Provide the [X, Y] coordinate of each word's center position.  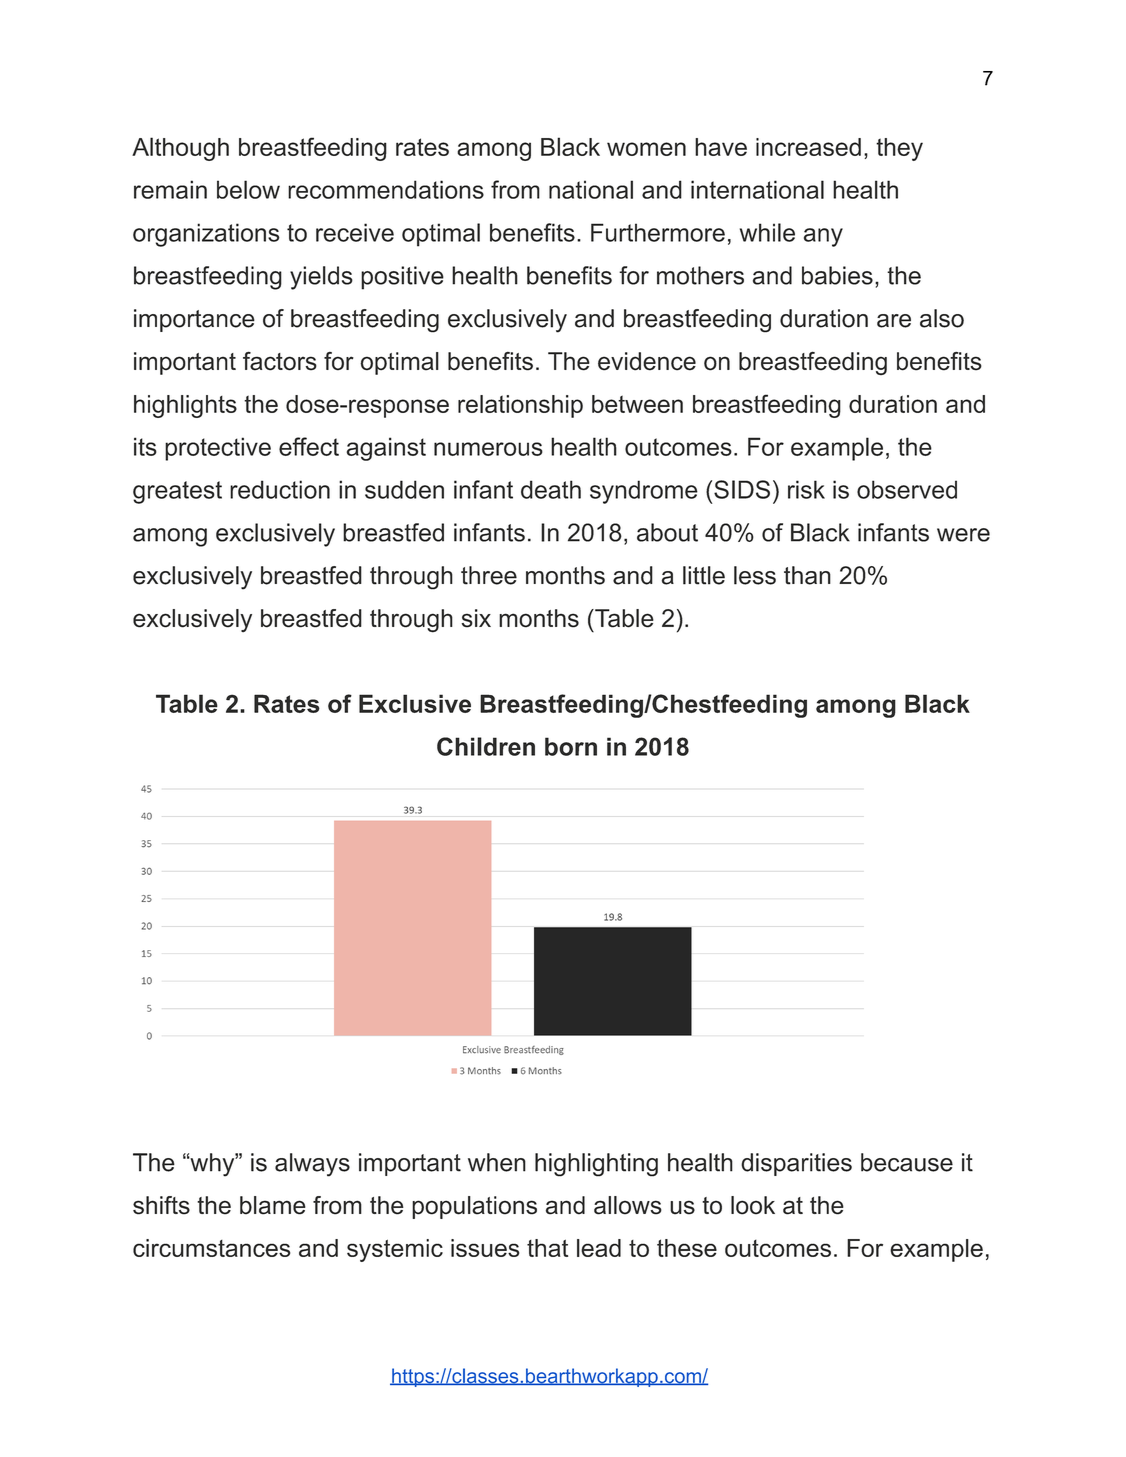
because [907, 1162]
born [571, 746]
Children [486, 746]
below [248, 189]
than [807, 575]
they [899, 149]
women [646, 149]
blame [273, 1205]
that [547, 1248]
